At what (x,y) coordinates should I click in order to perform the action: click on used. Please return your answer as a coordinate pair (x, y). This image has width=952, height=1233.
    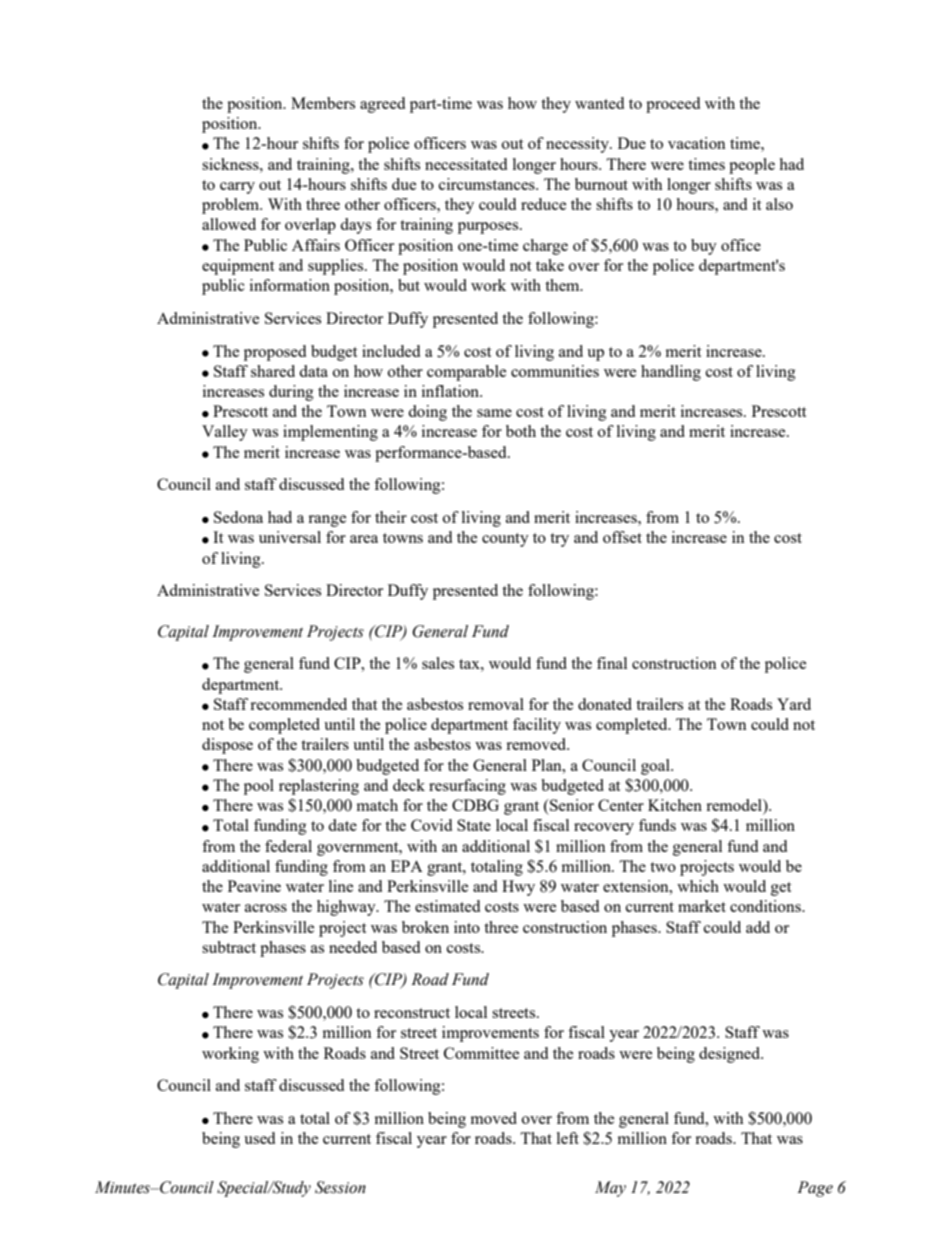
    Looking at the image, I should click on (259, 1138).
